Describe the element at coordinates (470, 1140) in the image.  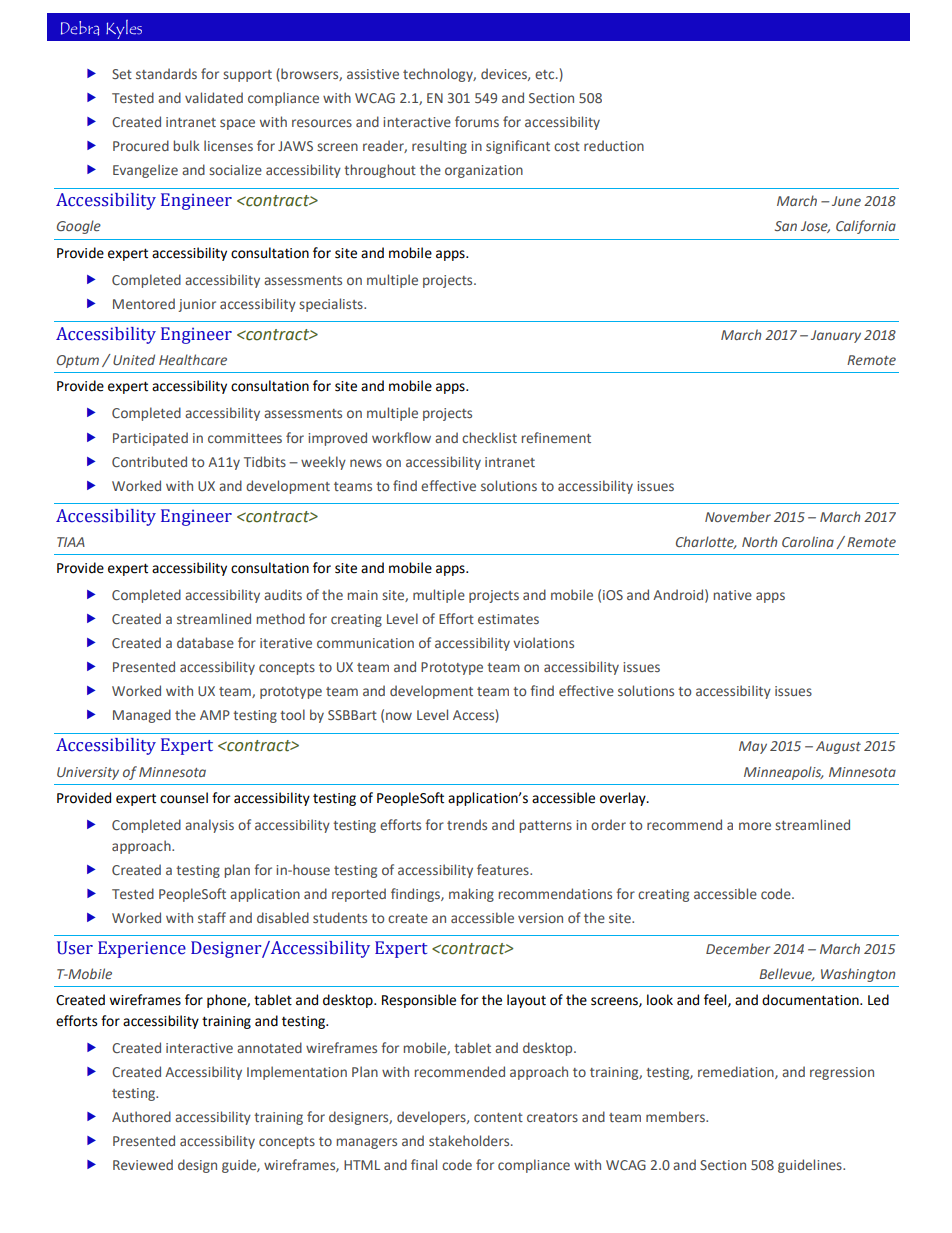
I see `stakeholders` at that location.
